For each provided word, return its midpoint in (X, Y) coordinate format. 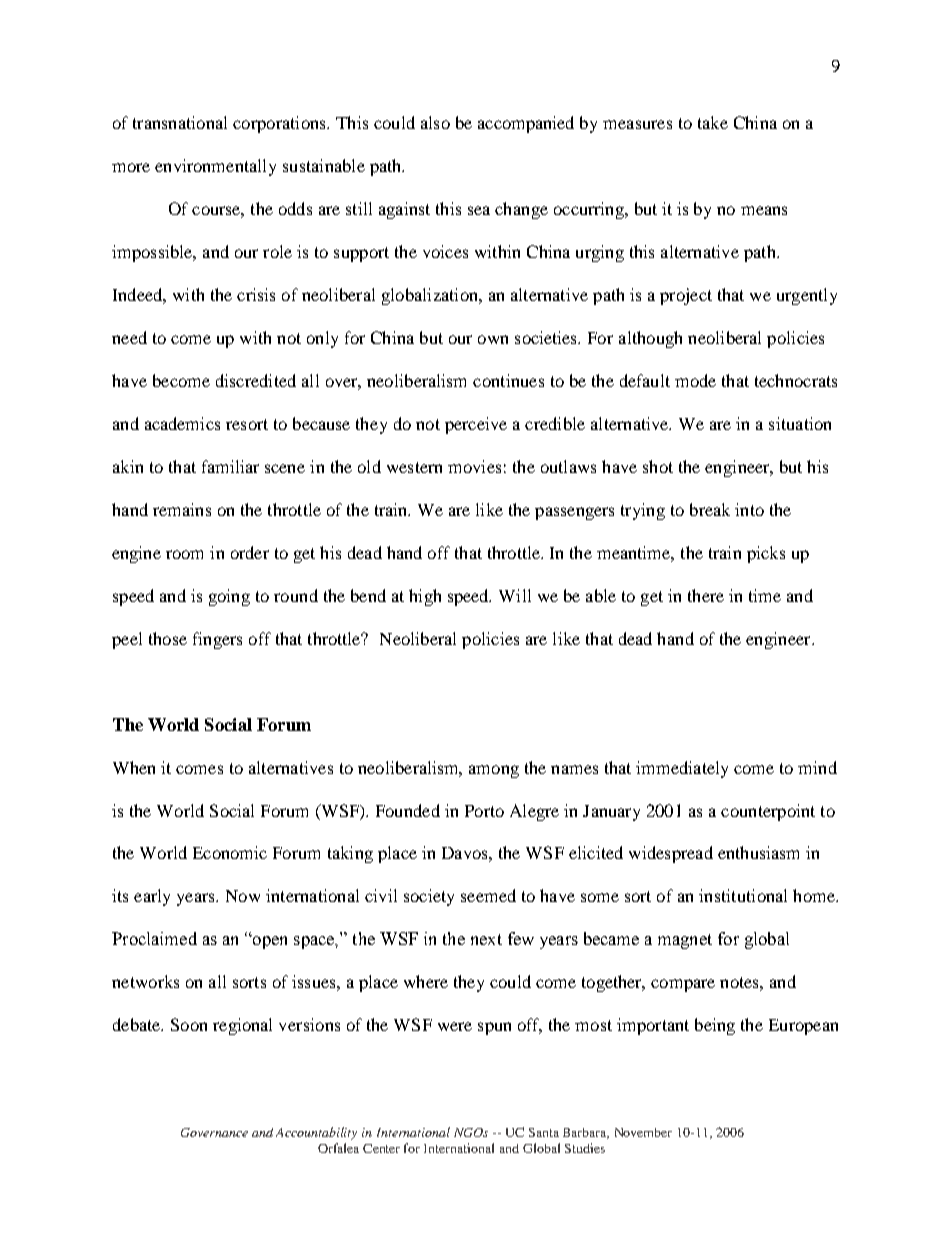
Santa (544, 1132)
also (435, 122)
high (425, 597)
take (713, 122)
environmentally (215, 167)
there (706, 595)
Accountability (316, 1133)
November (643, 1132)
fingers (217, 640)
